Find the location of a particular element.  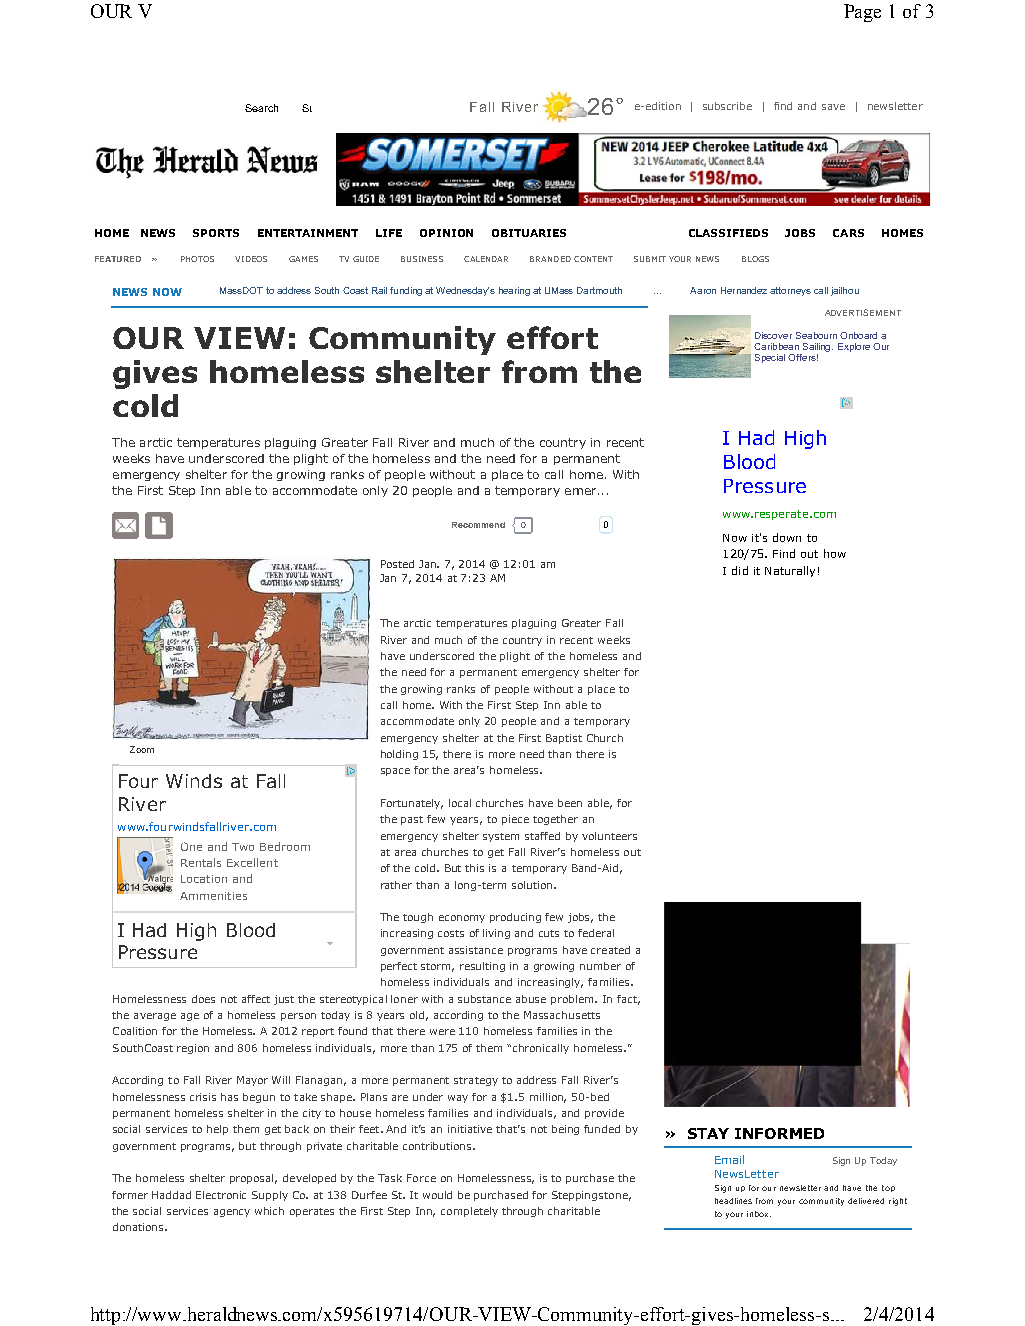

PHOTOS is located at coordinates (197, 259).
